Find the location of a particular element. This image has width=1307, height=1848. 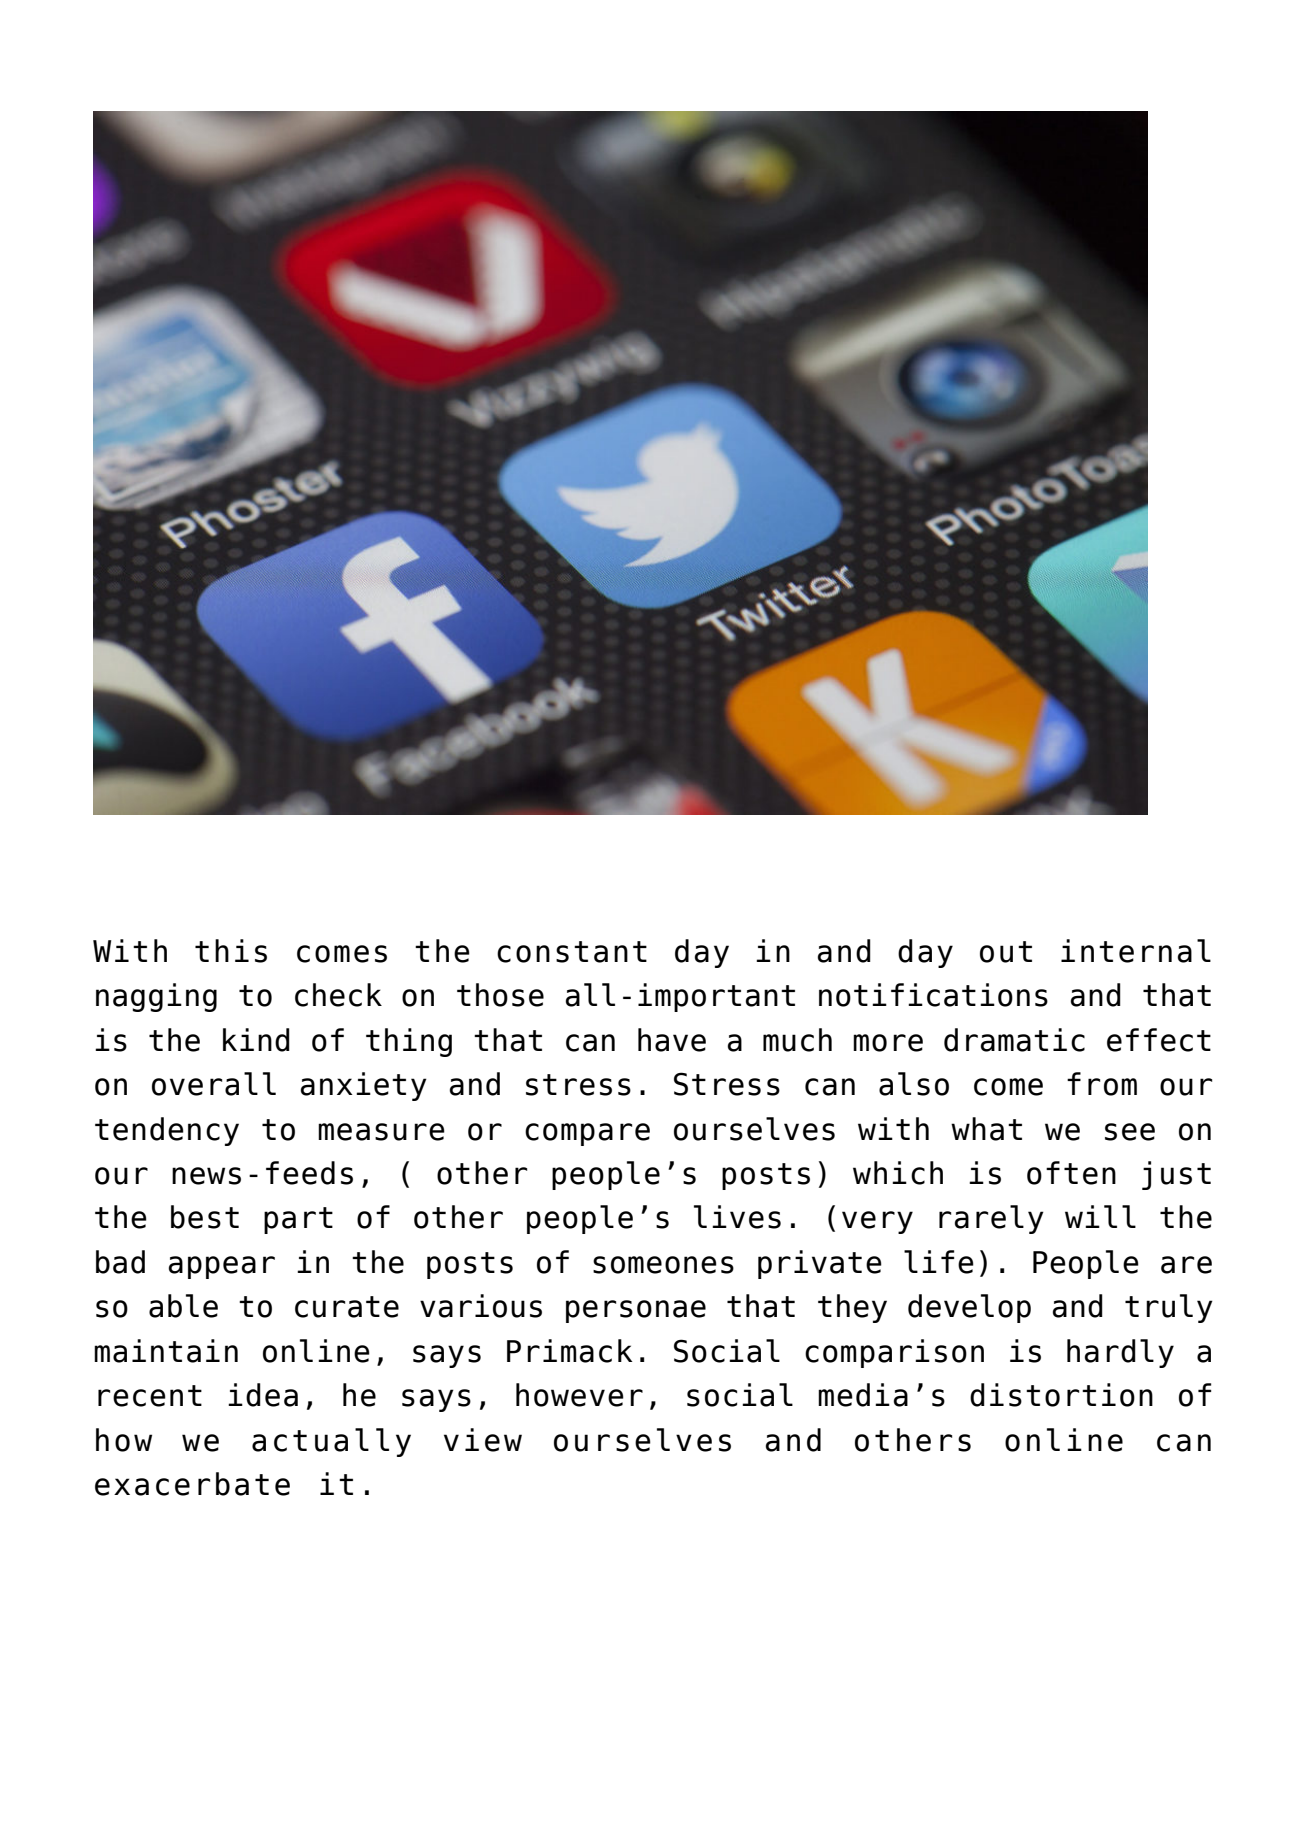

view is located at coordinates (483, 1440).
